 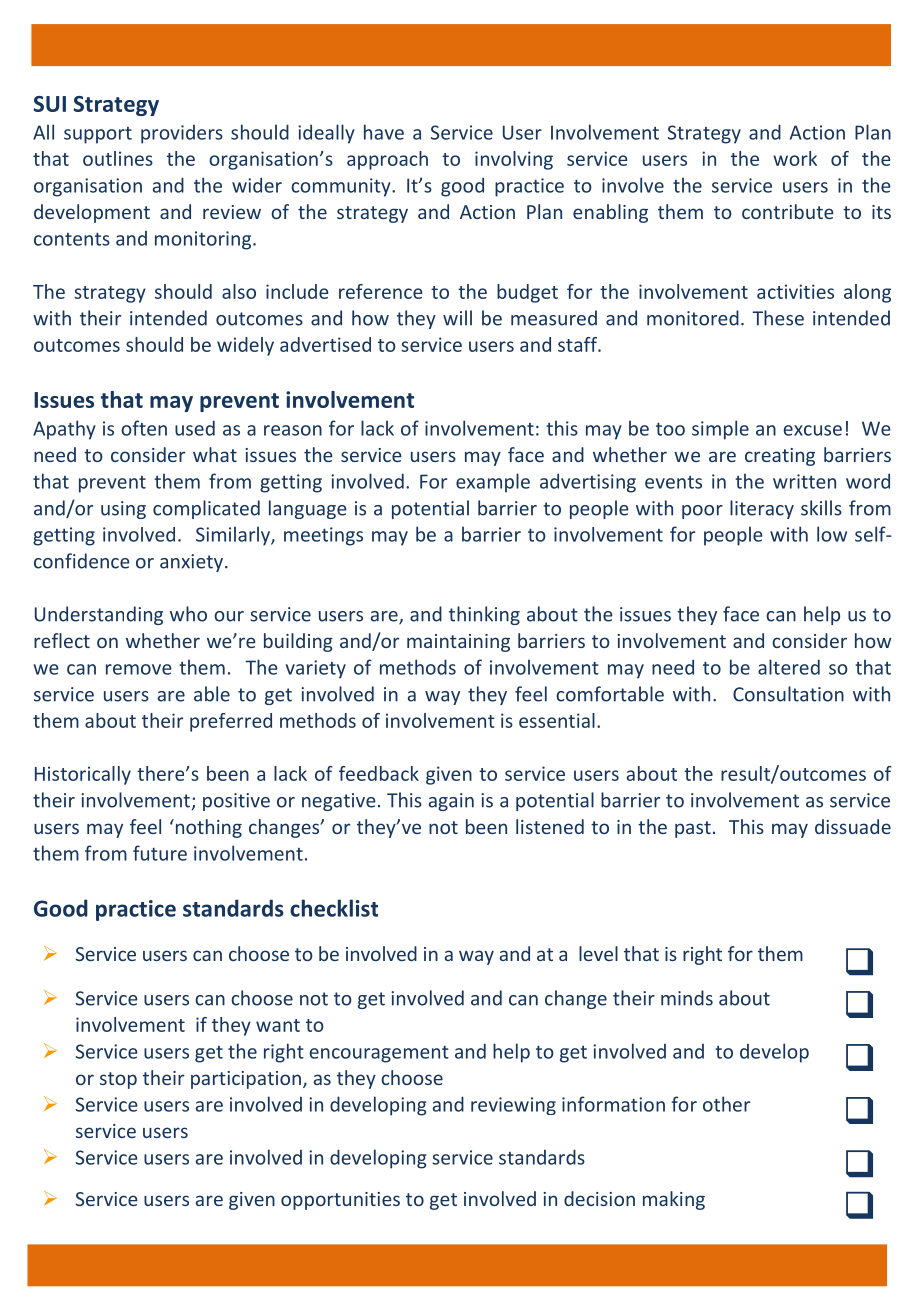 I want to click on work, so click(x=795, y=158).
